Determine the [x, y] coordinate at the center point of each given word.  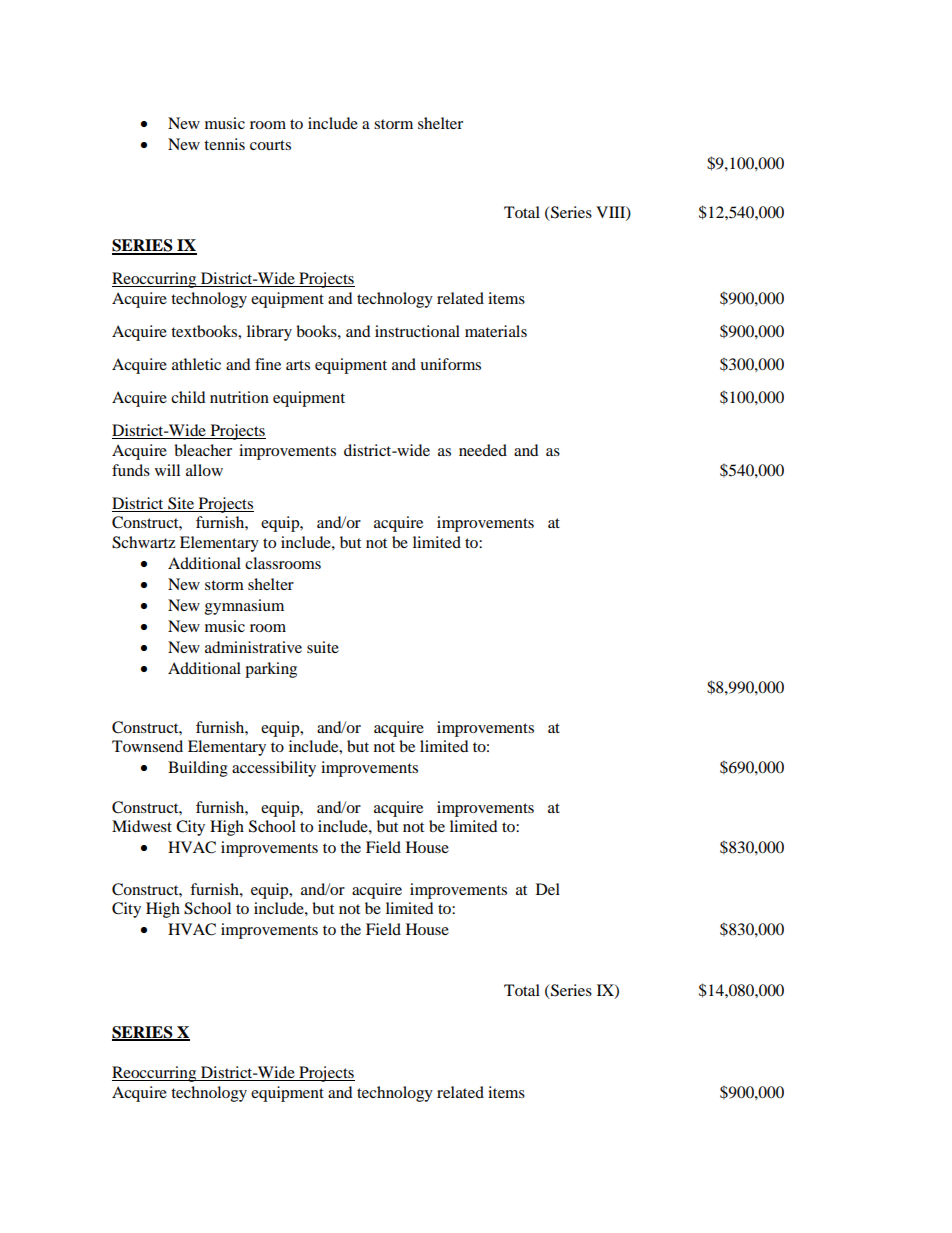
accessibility [274, 769]
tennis [224, 144]
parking [271, 670]
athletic [196, 364]
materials [496, 331]
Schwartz [143, 542]
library [269, 333]
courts [270, 145]
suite [323, 647]
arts [298, 365]
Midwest [142, 826]
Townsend [147, 746]
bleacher [203, 450]
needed [483, 450]
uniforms [450, 364]
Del [548, 889]
